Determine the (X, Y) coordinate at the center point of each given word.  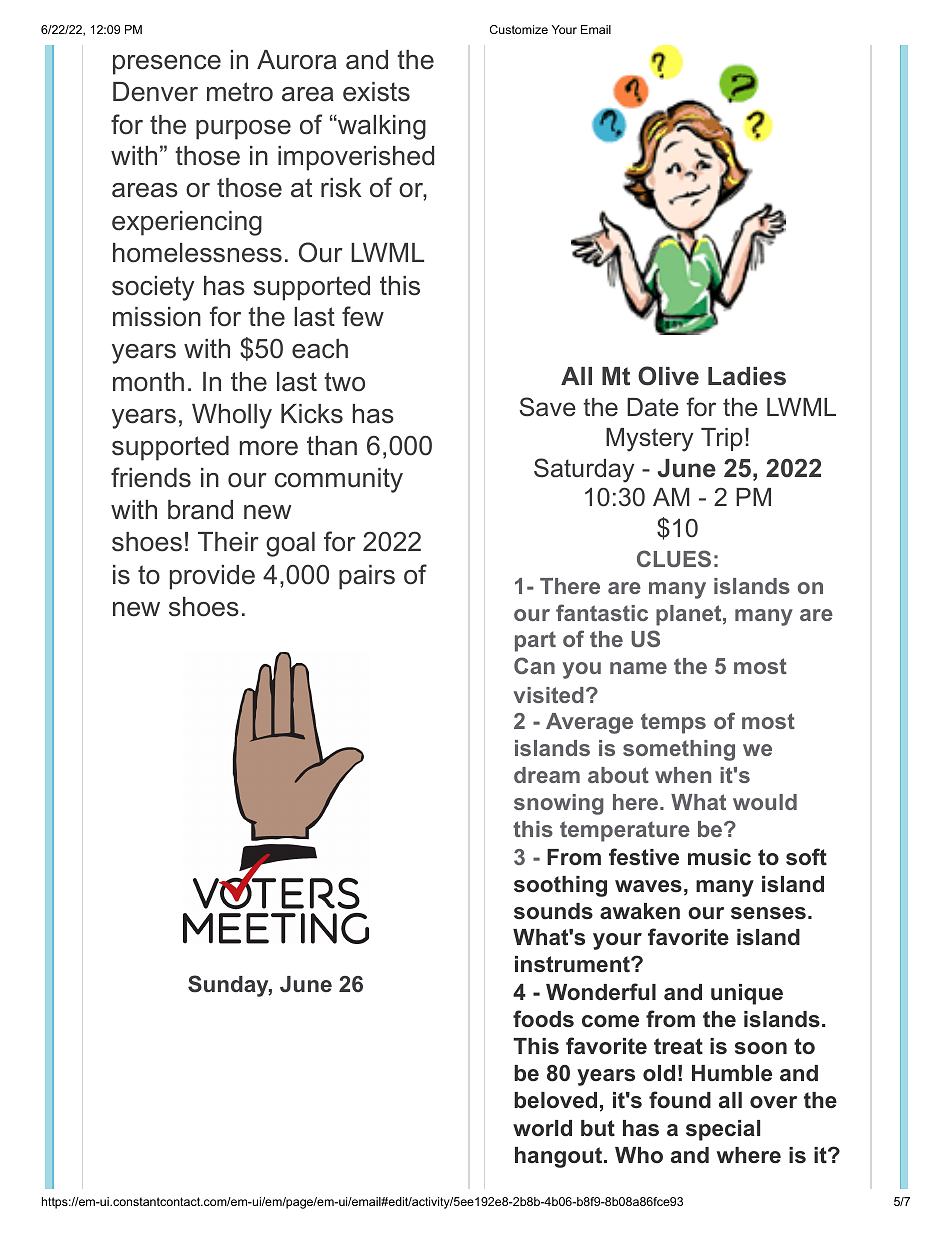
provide (212, 577)
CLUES (674, 558)
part (535, 641)
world (542, 1128)
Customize (519, 29)
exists (376, 92)
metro (240, 92)
